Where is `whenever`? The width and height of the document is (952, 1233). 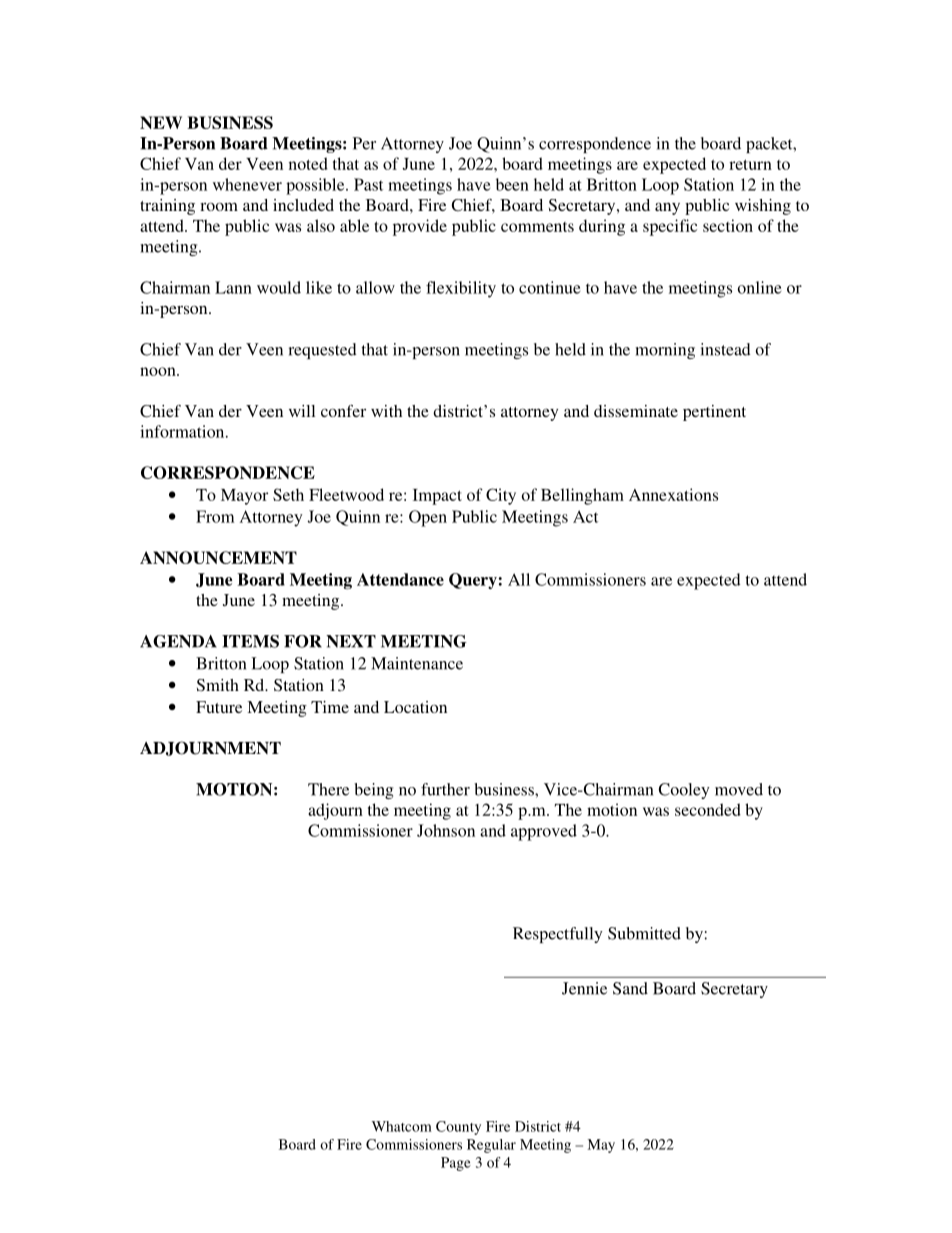 whenever is located at coordinates (247, 184).
